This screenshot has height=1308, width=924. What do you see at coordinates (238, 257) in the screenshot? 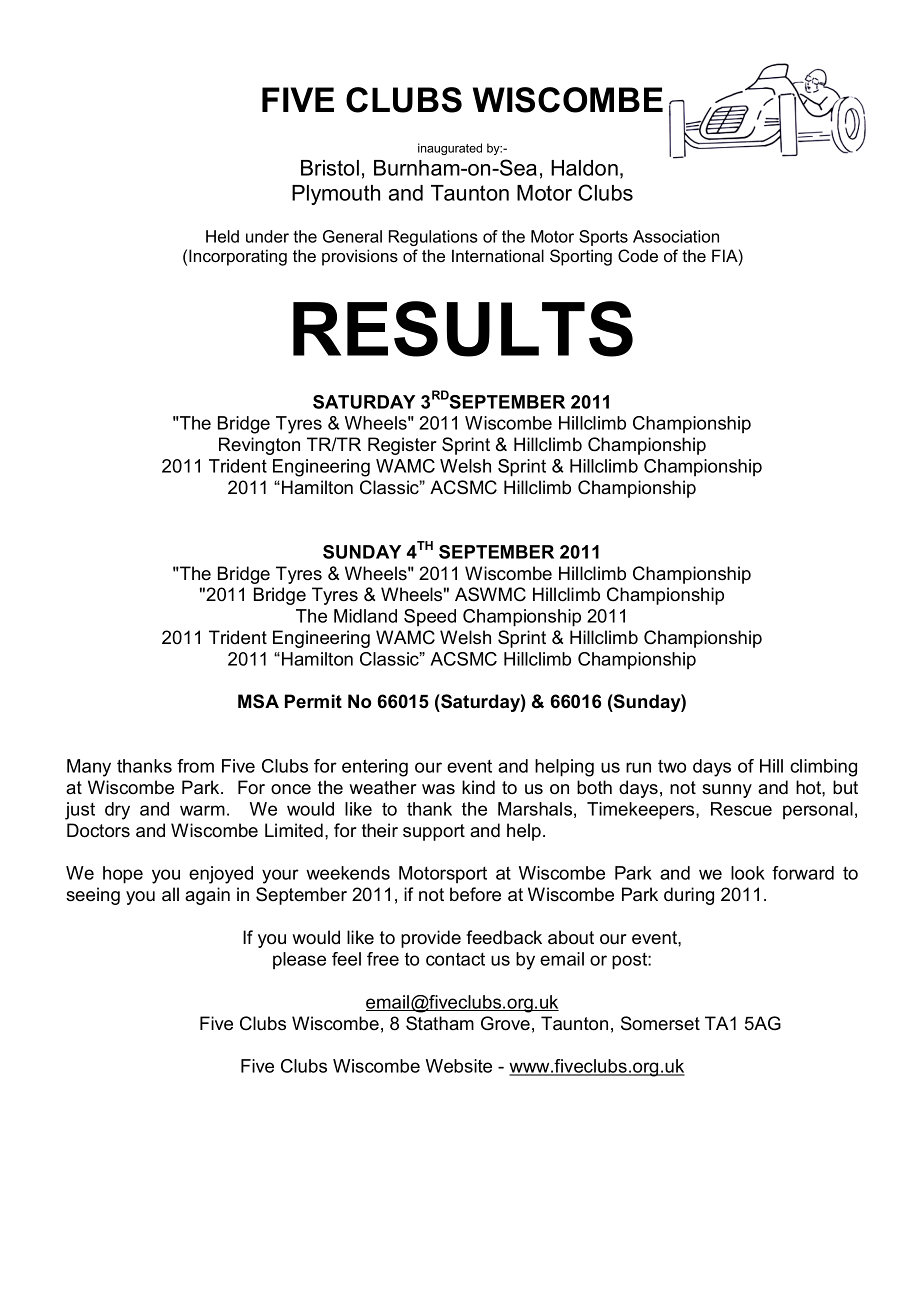
I see `Incorporating` at bounding box center [238, 257].
